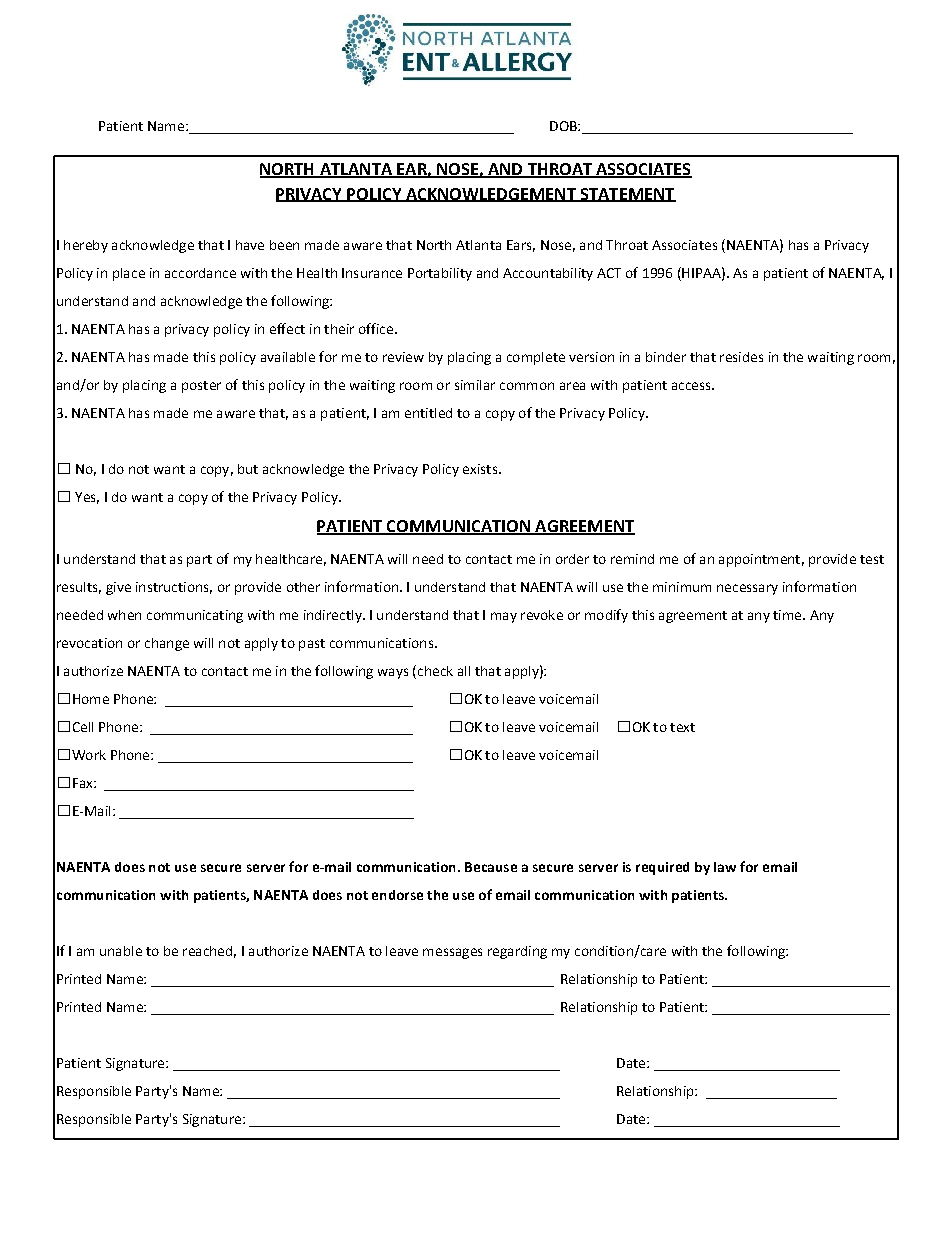 This screenshot has height=1233, width=952. What do you see at coordinates (250, 245) in the screenshot?
I see `have` at bounding box center [250, 245].
